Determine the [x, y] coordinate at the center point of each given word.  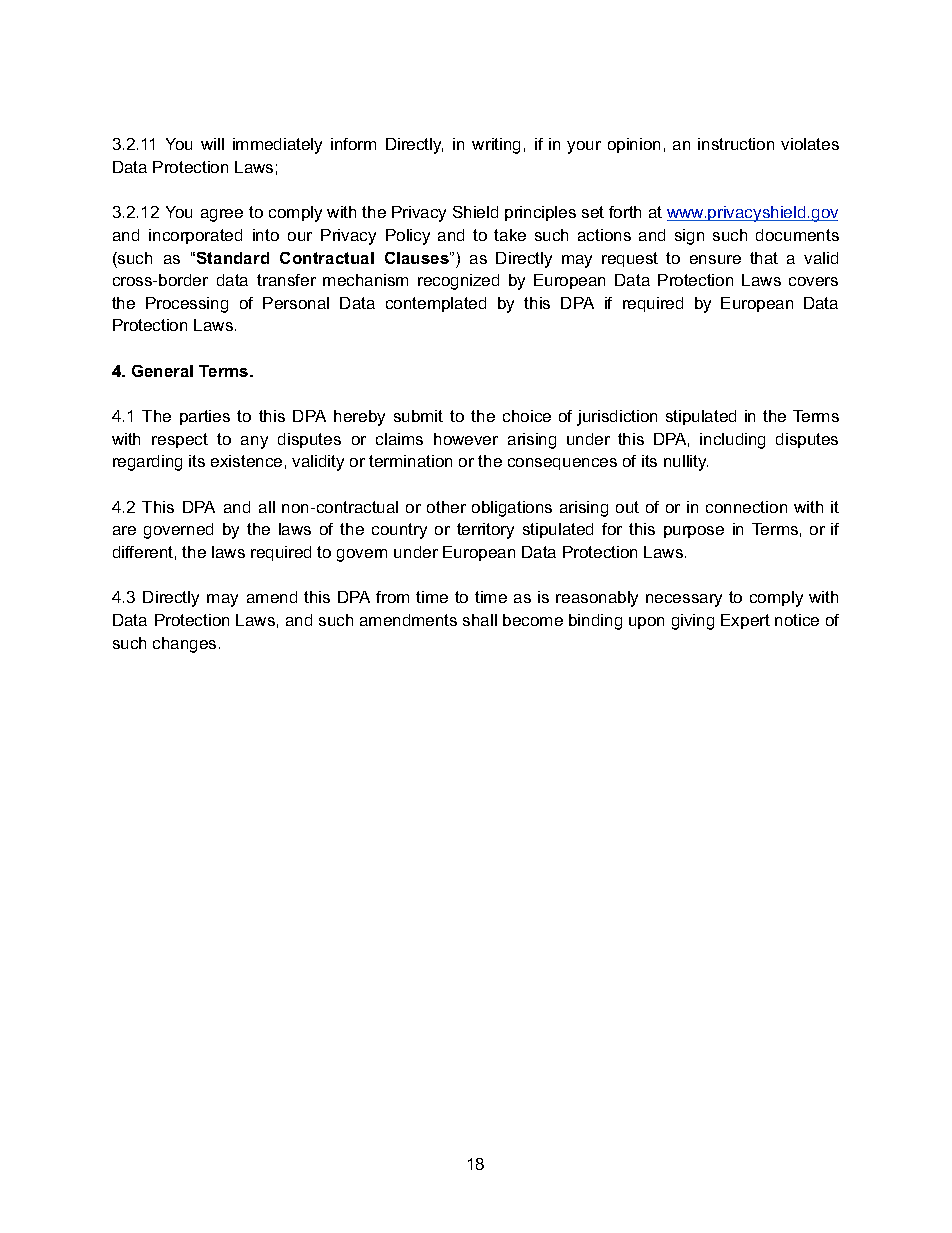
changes [184, 645]
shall [480, 620]
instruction [736, 144]
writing [496, 146]
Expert [745, 621]
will [212, 144]
